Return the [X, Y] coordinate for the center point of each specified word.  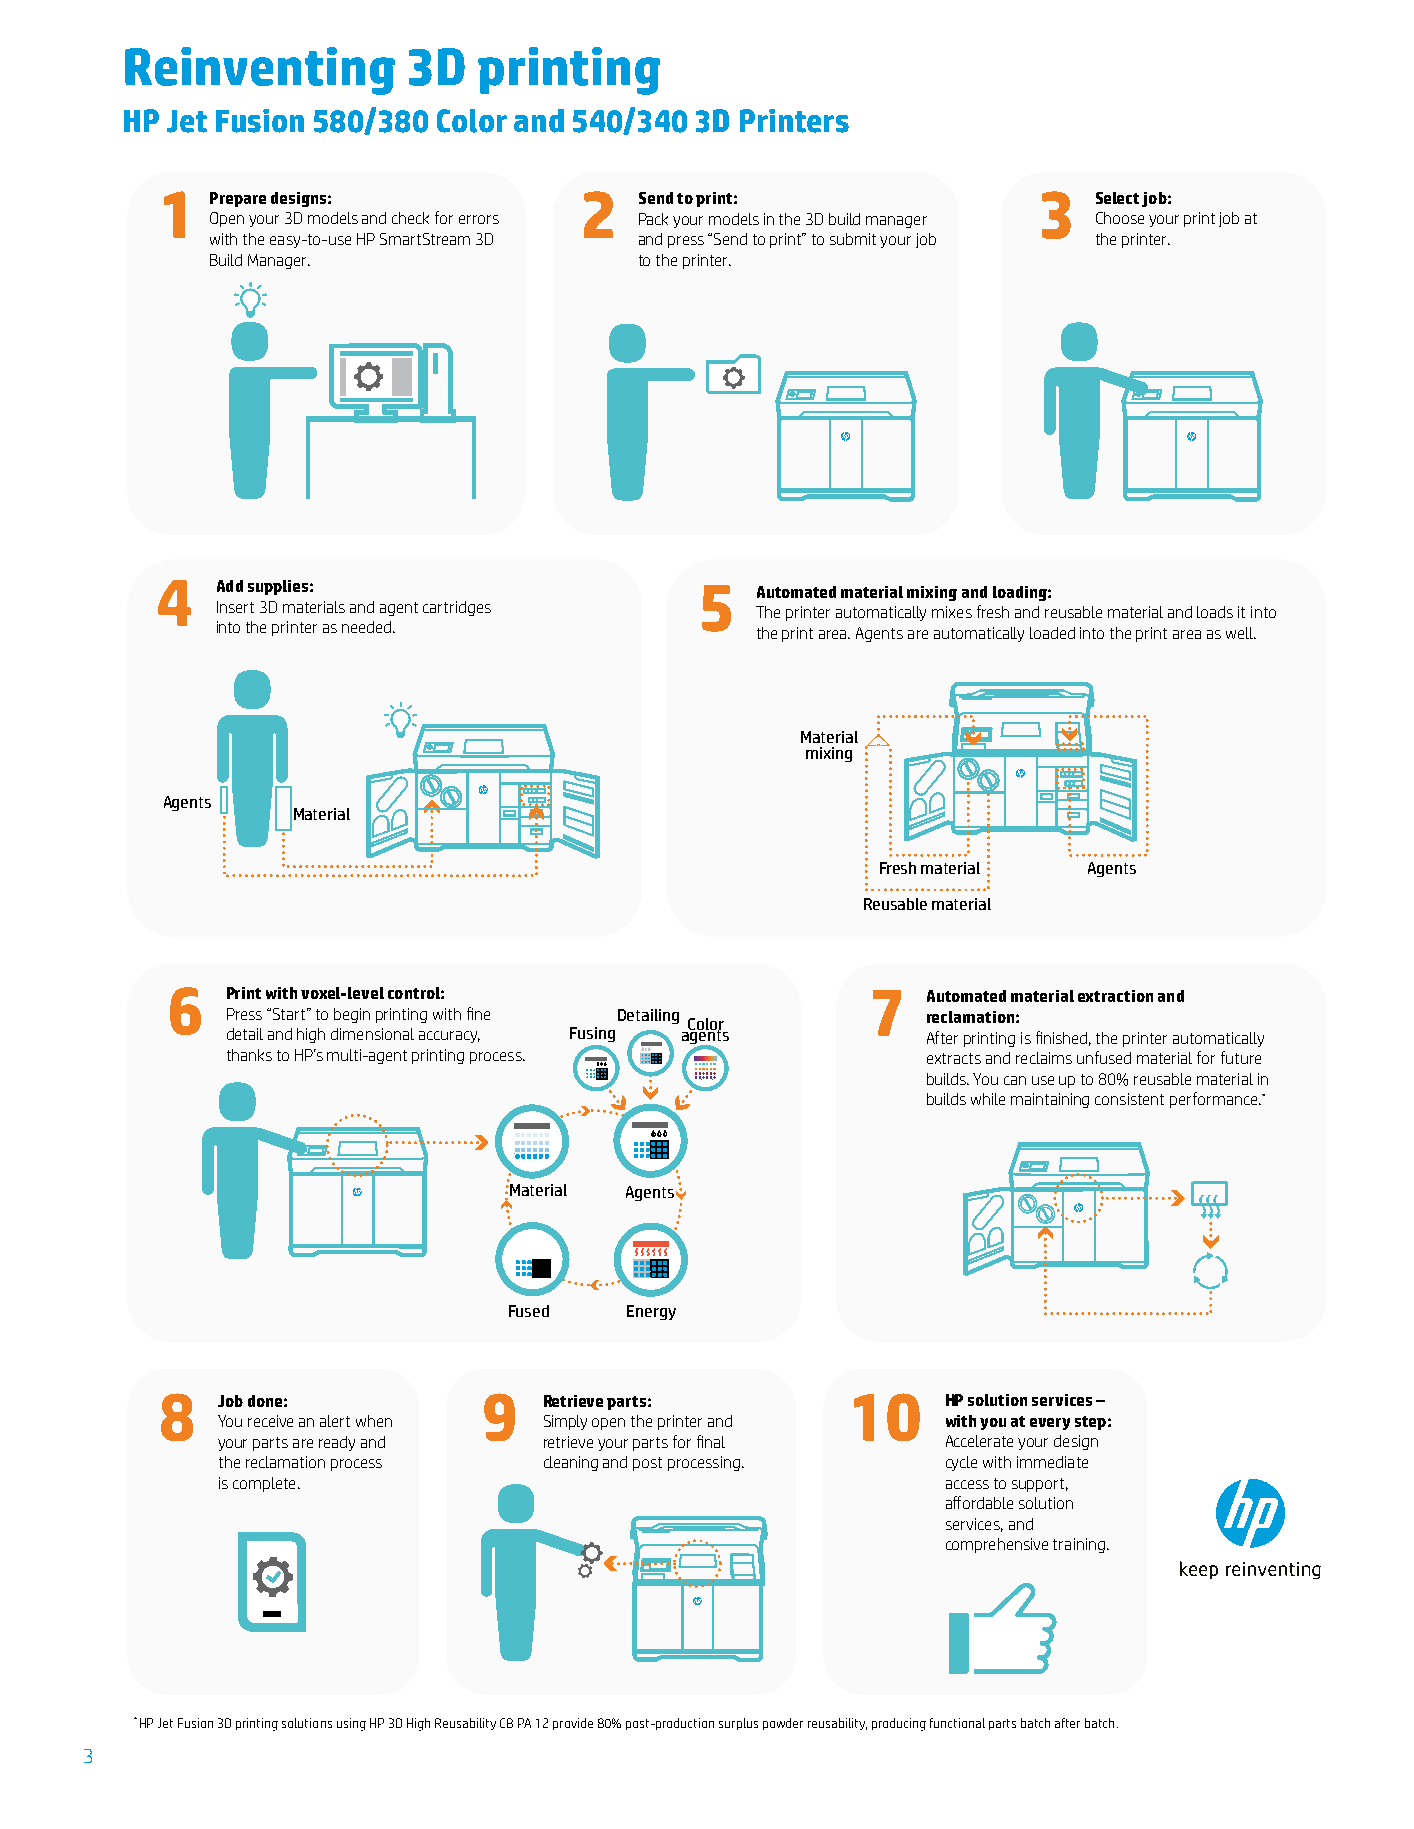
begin [352, 1015]
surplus [738, 1724]
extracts [954, 1058]
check [410, 218]
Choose [1120, 218]
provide [573, 1724]
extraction [1115, 996]
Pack [653, 219]
